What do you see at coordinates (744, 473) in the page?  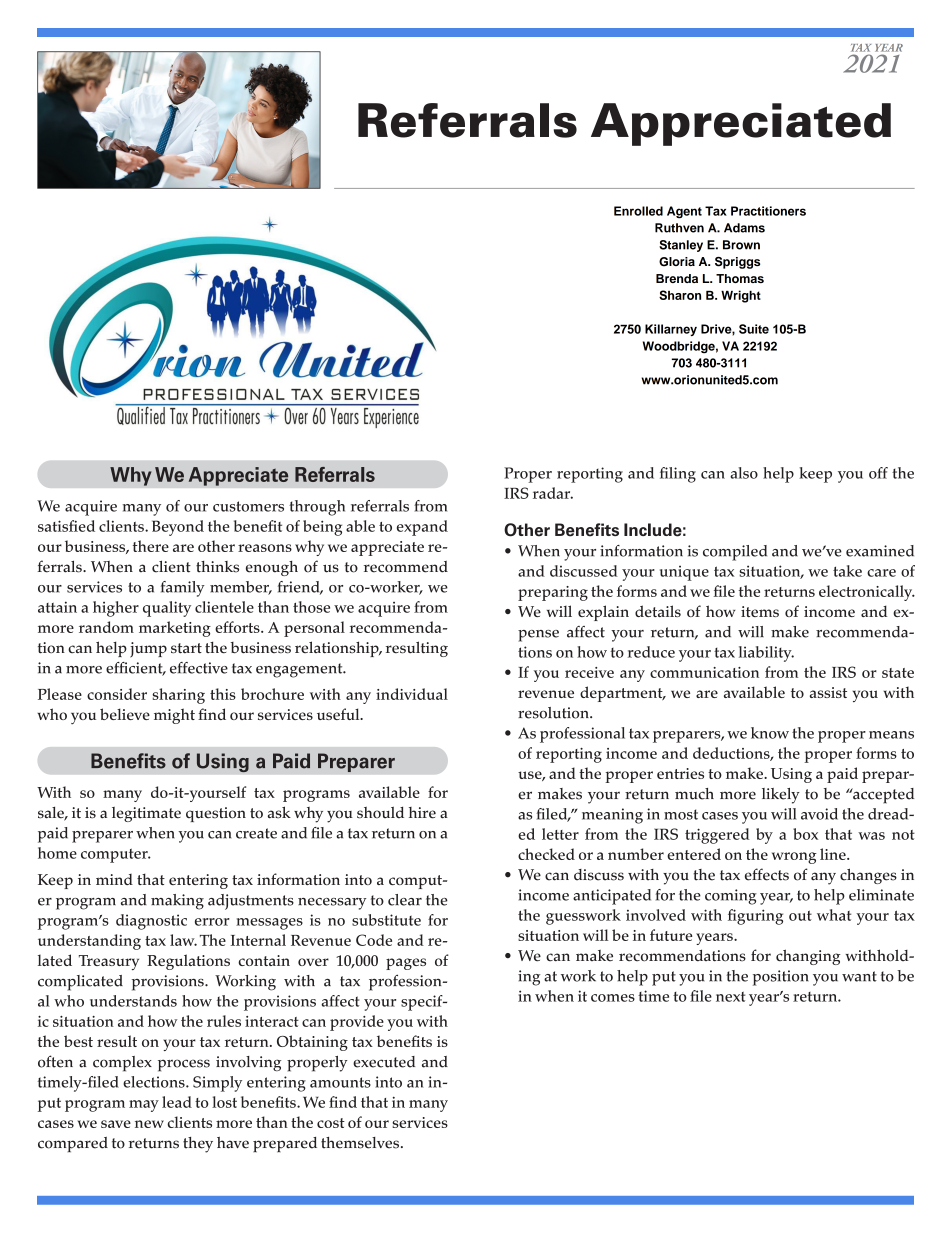 I see `also` at bounding box center [744, 473].
